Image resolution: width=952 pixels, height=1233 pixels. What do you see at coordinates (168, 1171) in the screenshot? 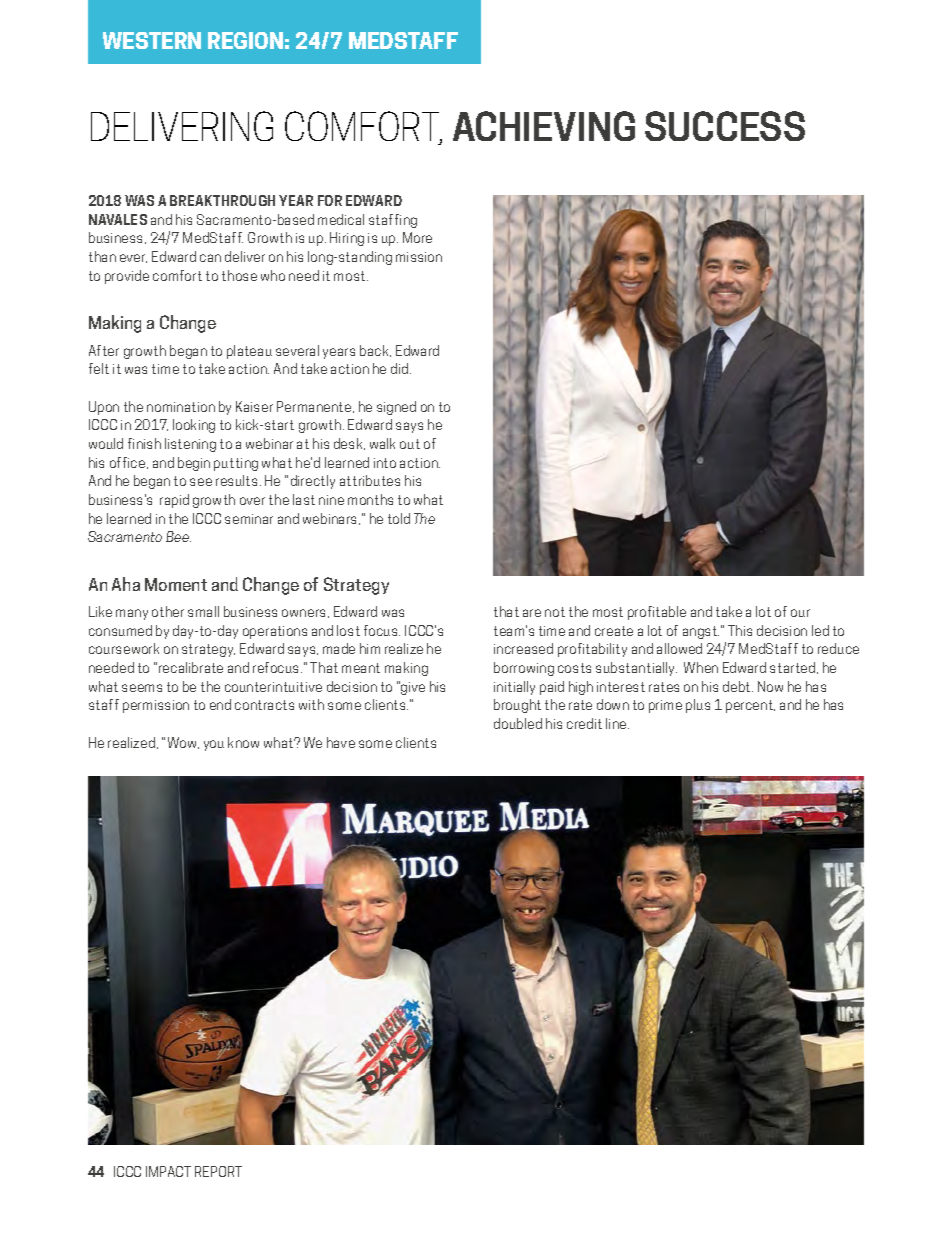
I see `IMPACT` at bounding box center [168, 1171].
